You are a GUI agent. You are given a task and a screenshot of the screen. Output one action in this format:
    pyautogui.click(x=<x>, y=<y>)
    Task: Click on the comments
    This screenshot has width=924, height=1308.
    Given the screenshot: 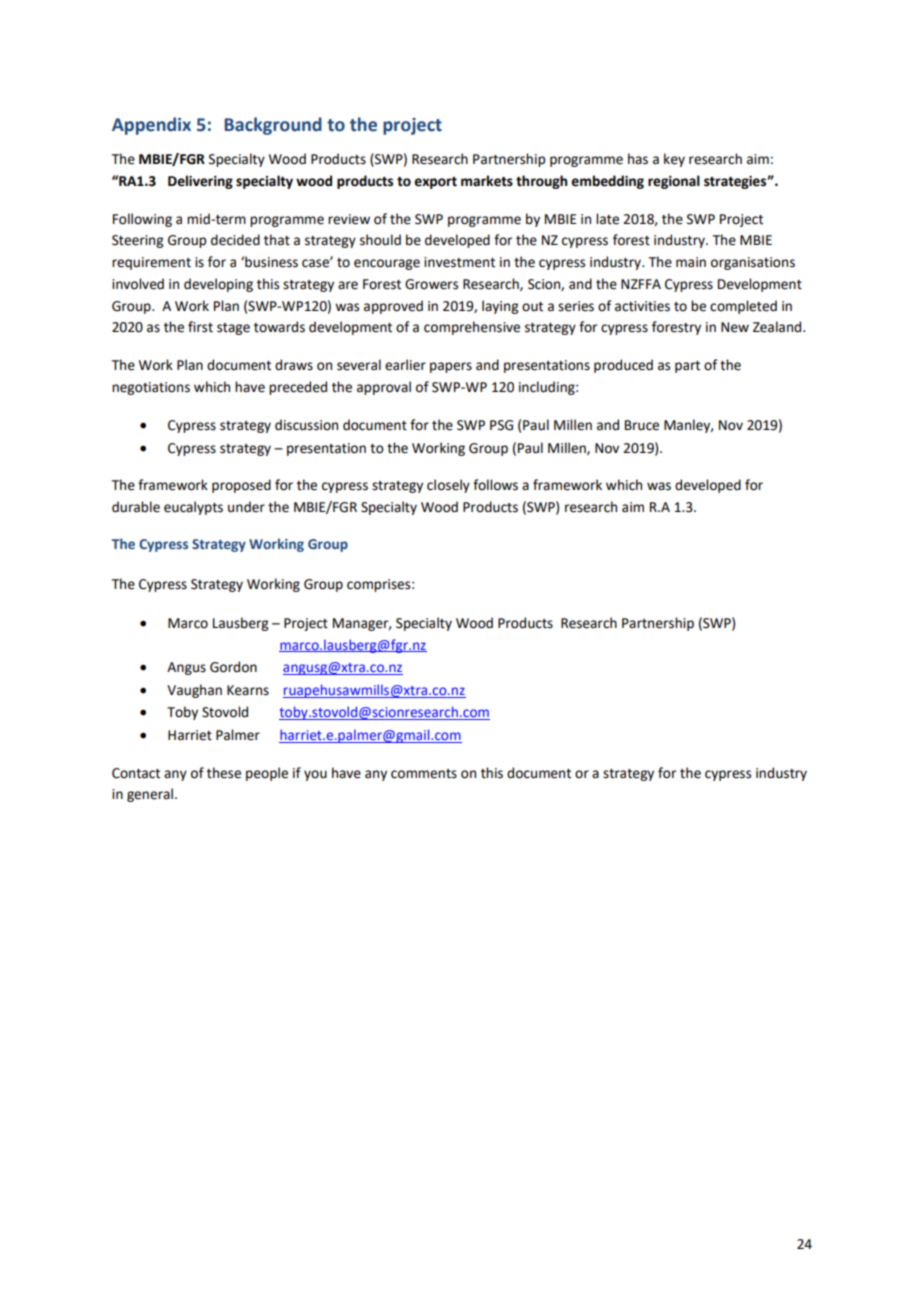 What is the action you would take?
    pyautogui.click(x=424, y=774)
